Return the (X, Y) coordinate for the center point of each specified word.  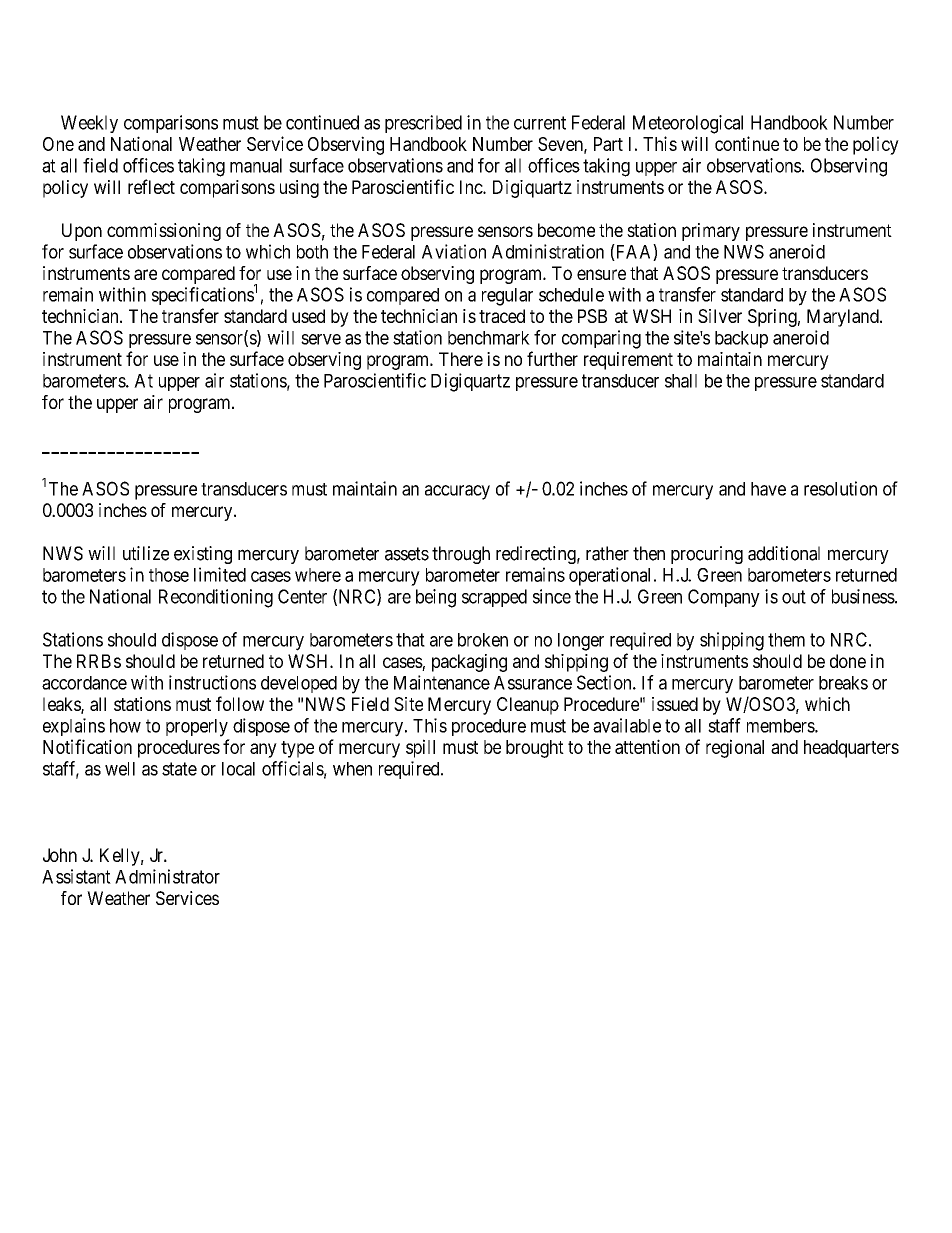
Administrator (167, 876)
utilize (146, 553)
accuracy (457, 492)
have (768, 489)
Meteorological (688, 124)
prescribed (423, 124)
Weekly (89, 124)
